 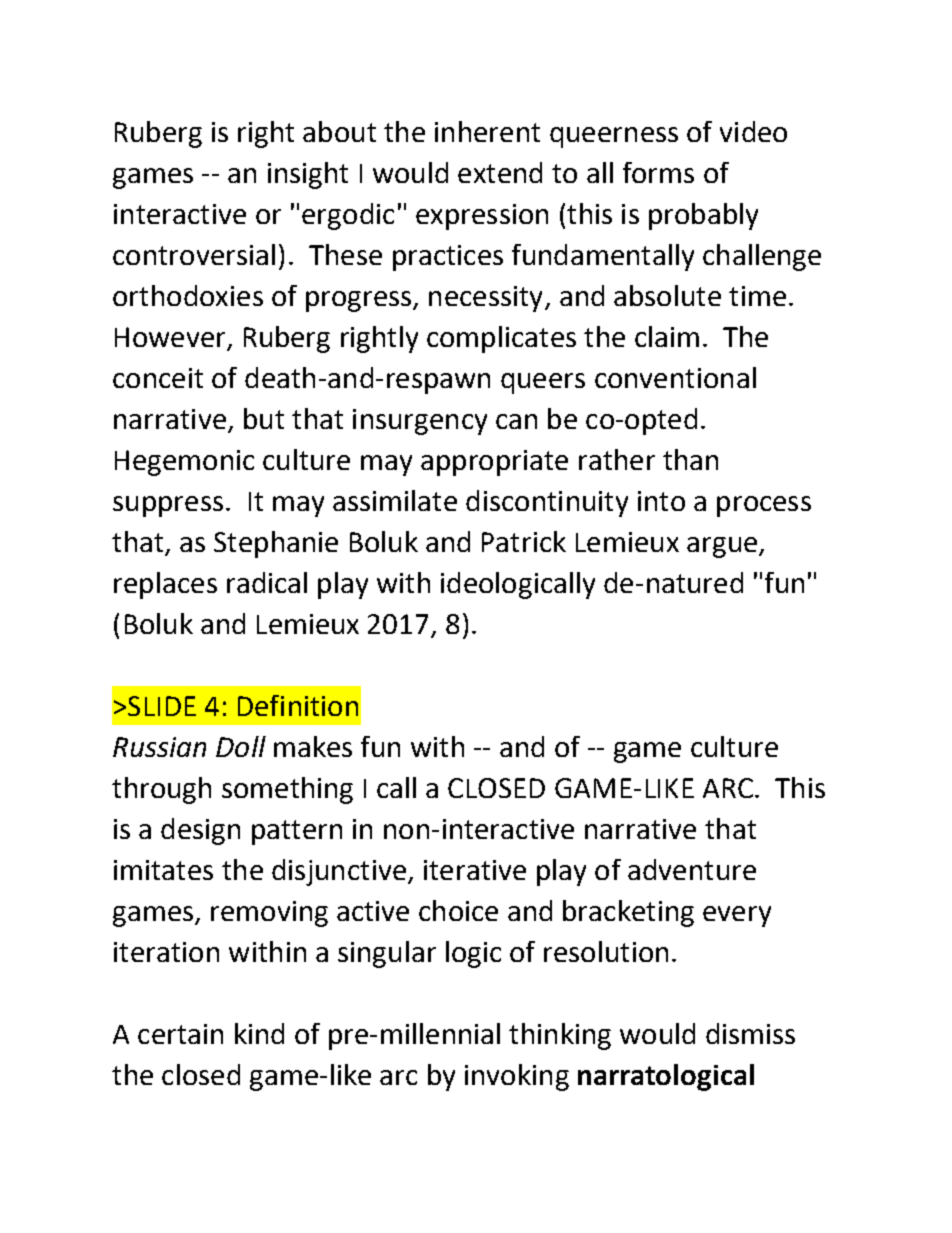 I want to click on makes, so click(x=313, y=746).
